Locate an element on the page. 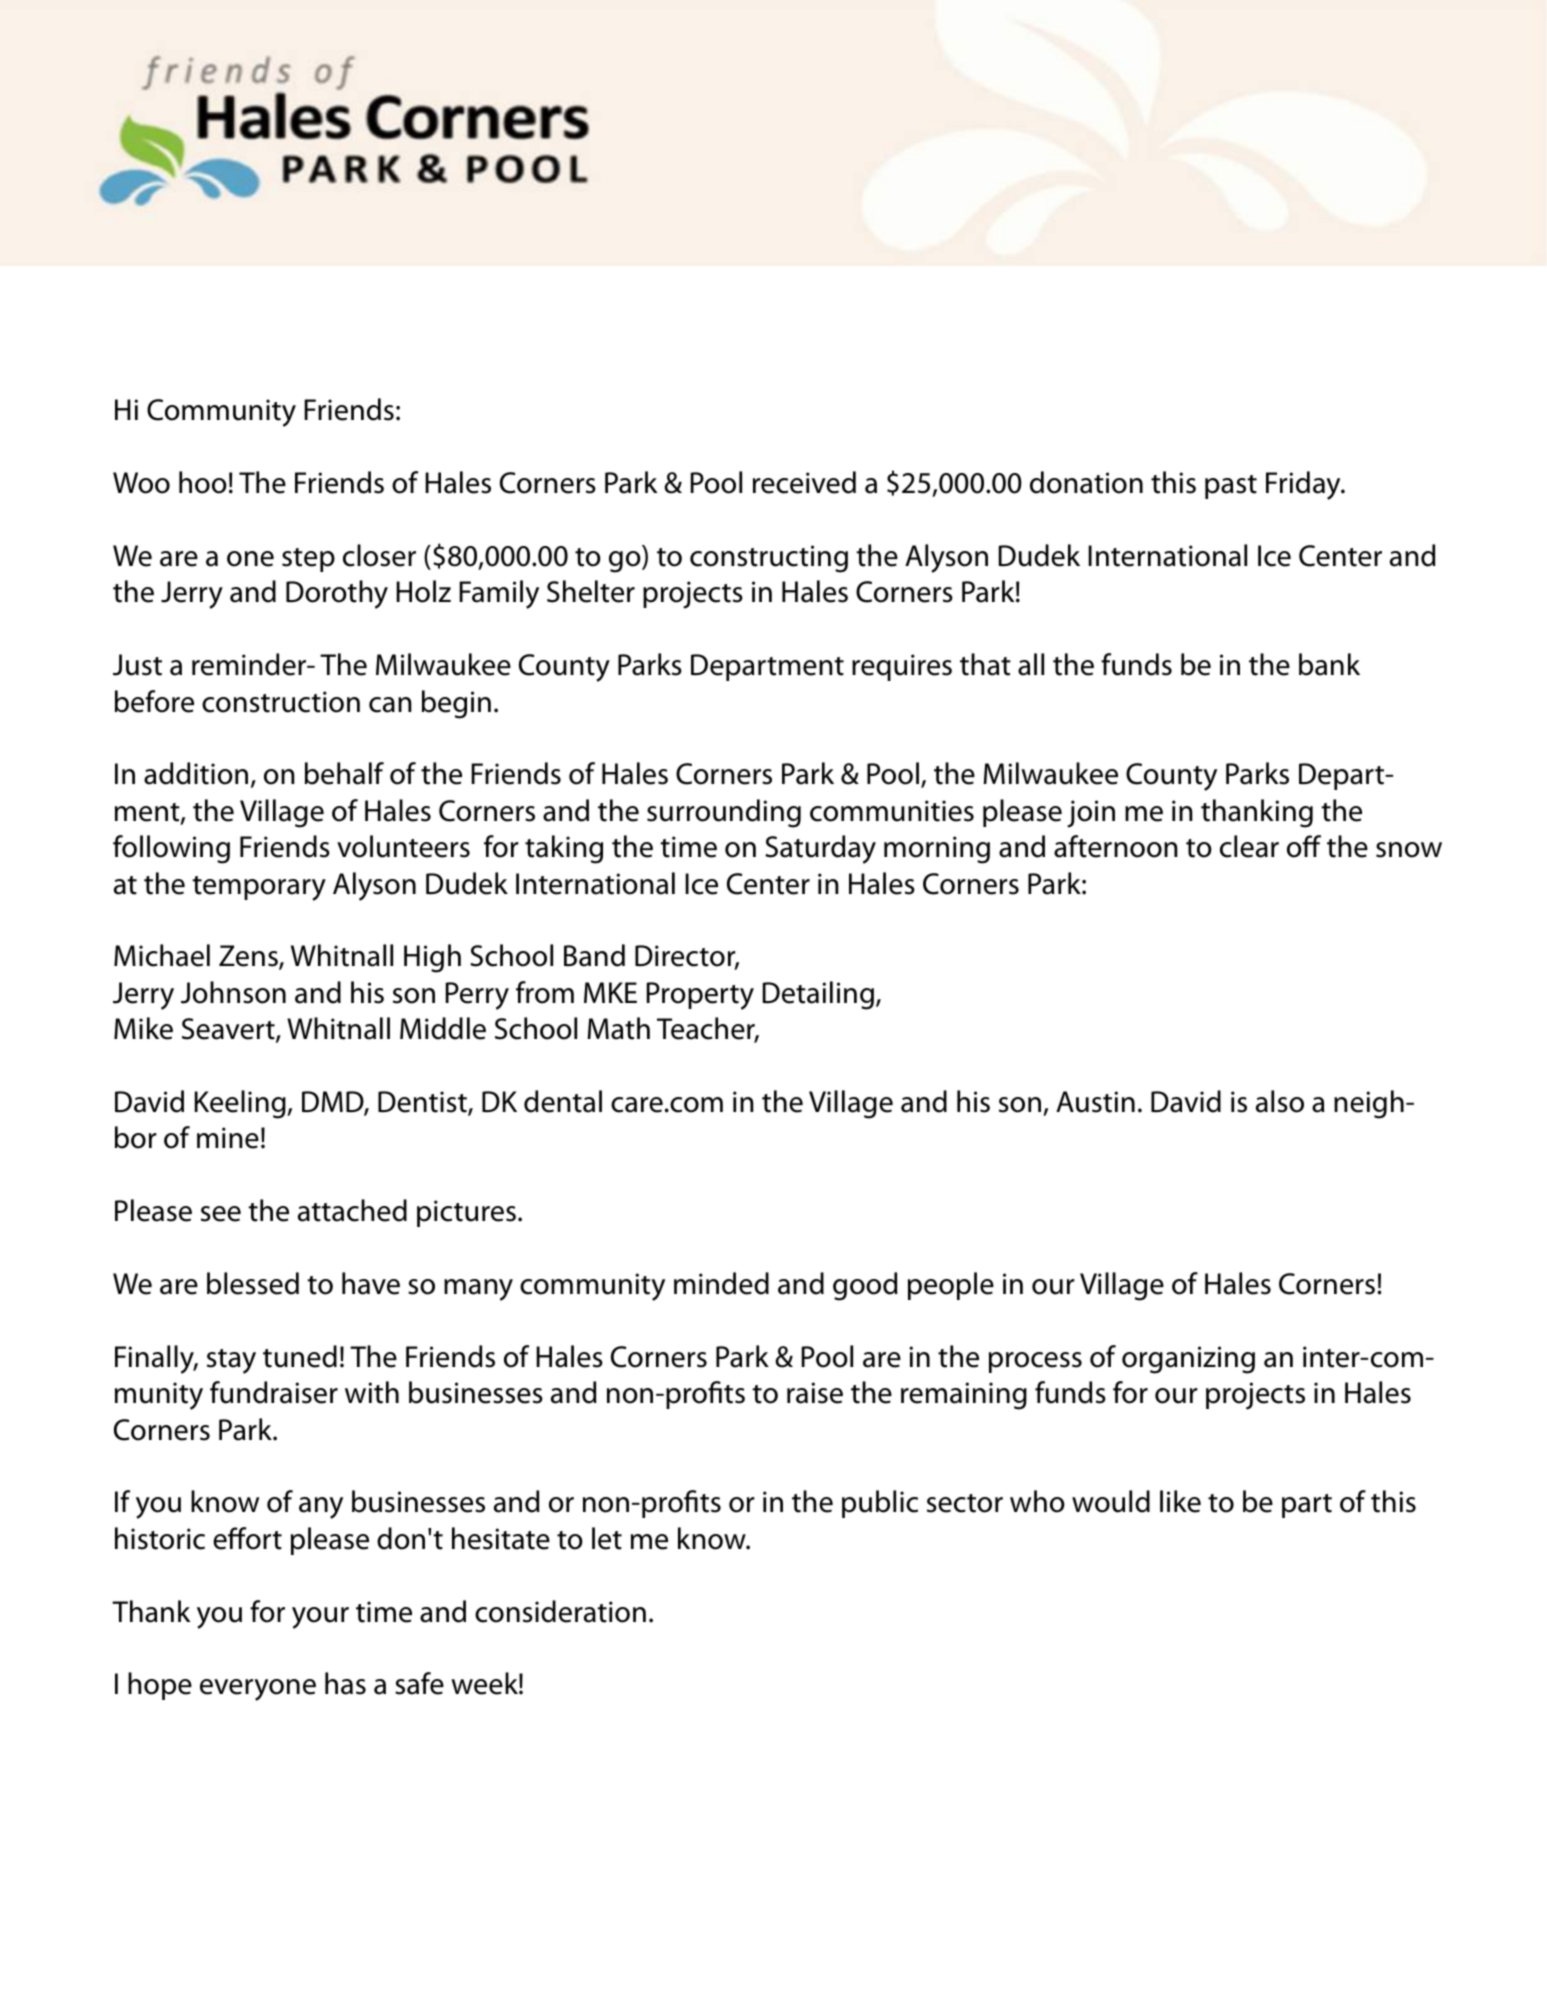 The width and height of the image is (1547, 2002). blessed is located at coordinates (253, 1283).
